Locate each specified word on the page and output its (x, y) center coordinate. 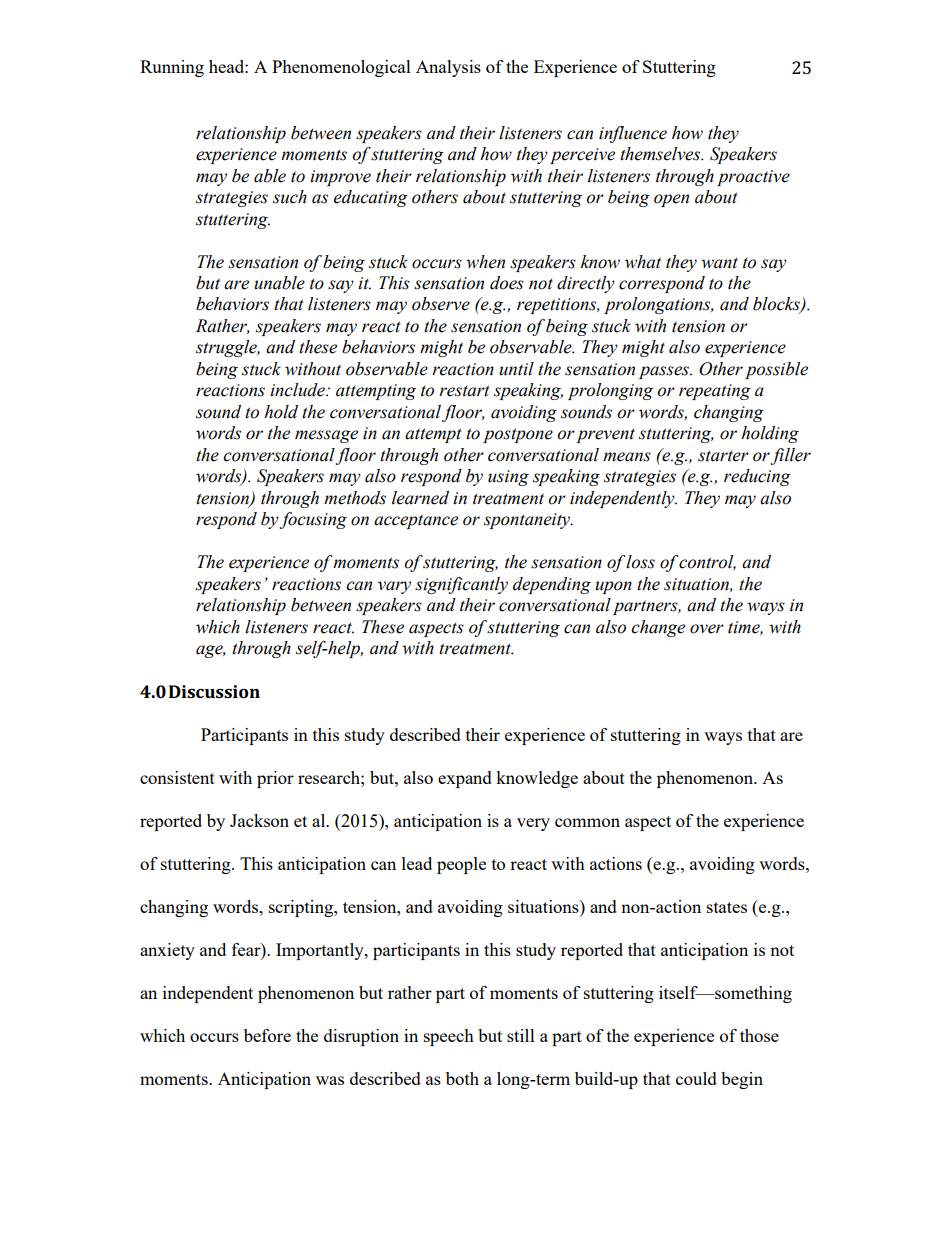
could (696, 1078)
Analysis (448, 68)
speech (449, 1037)
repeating (715, 392)
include (298, 390)
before (267, 1035)
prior (275, 779)
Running (172, 68)
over (707, 629)
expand (465, 779)
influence (633, 134)
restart (464, 391)
